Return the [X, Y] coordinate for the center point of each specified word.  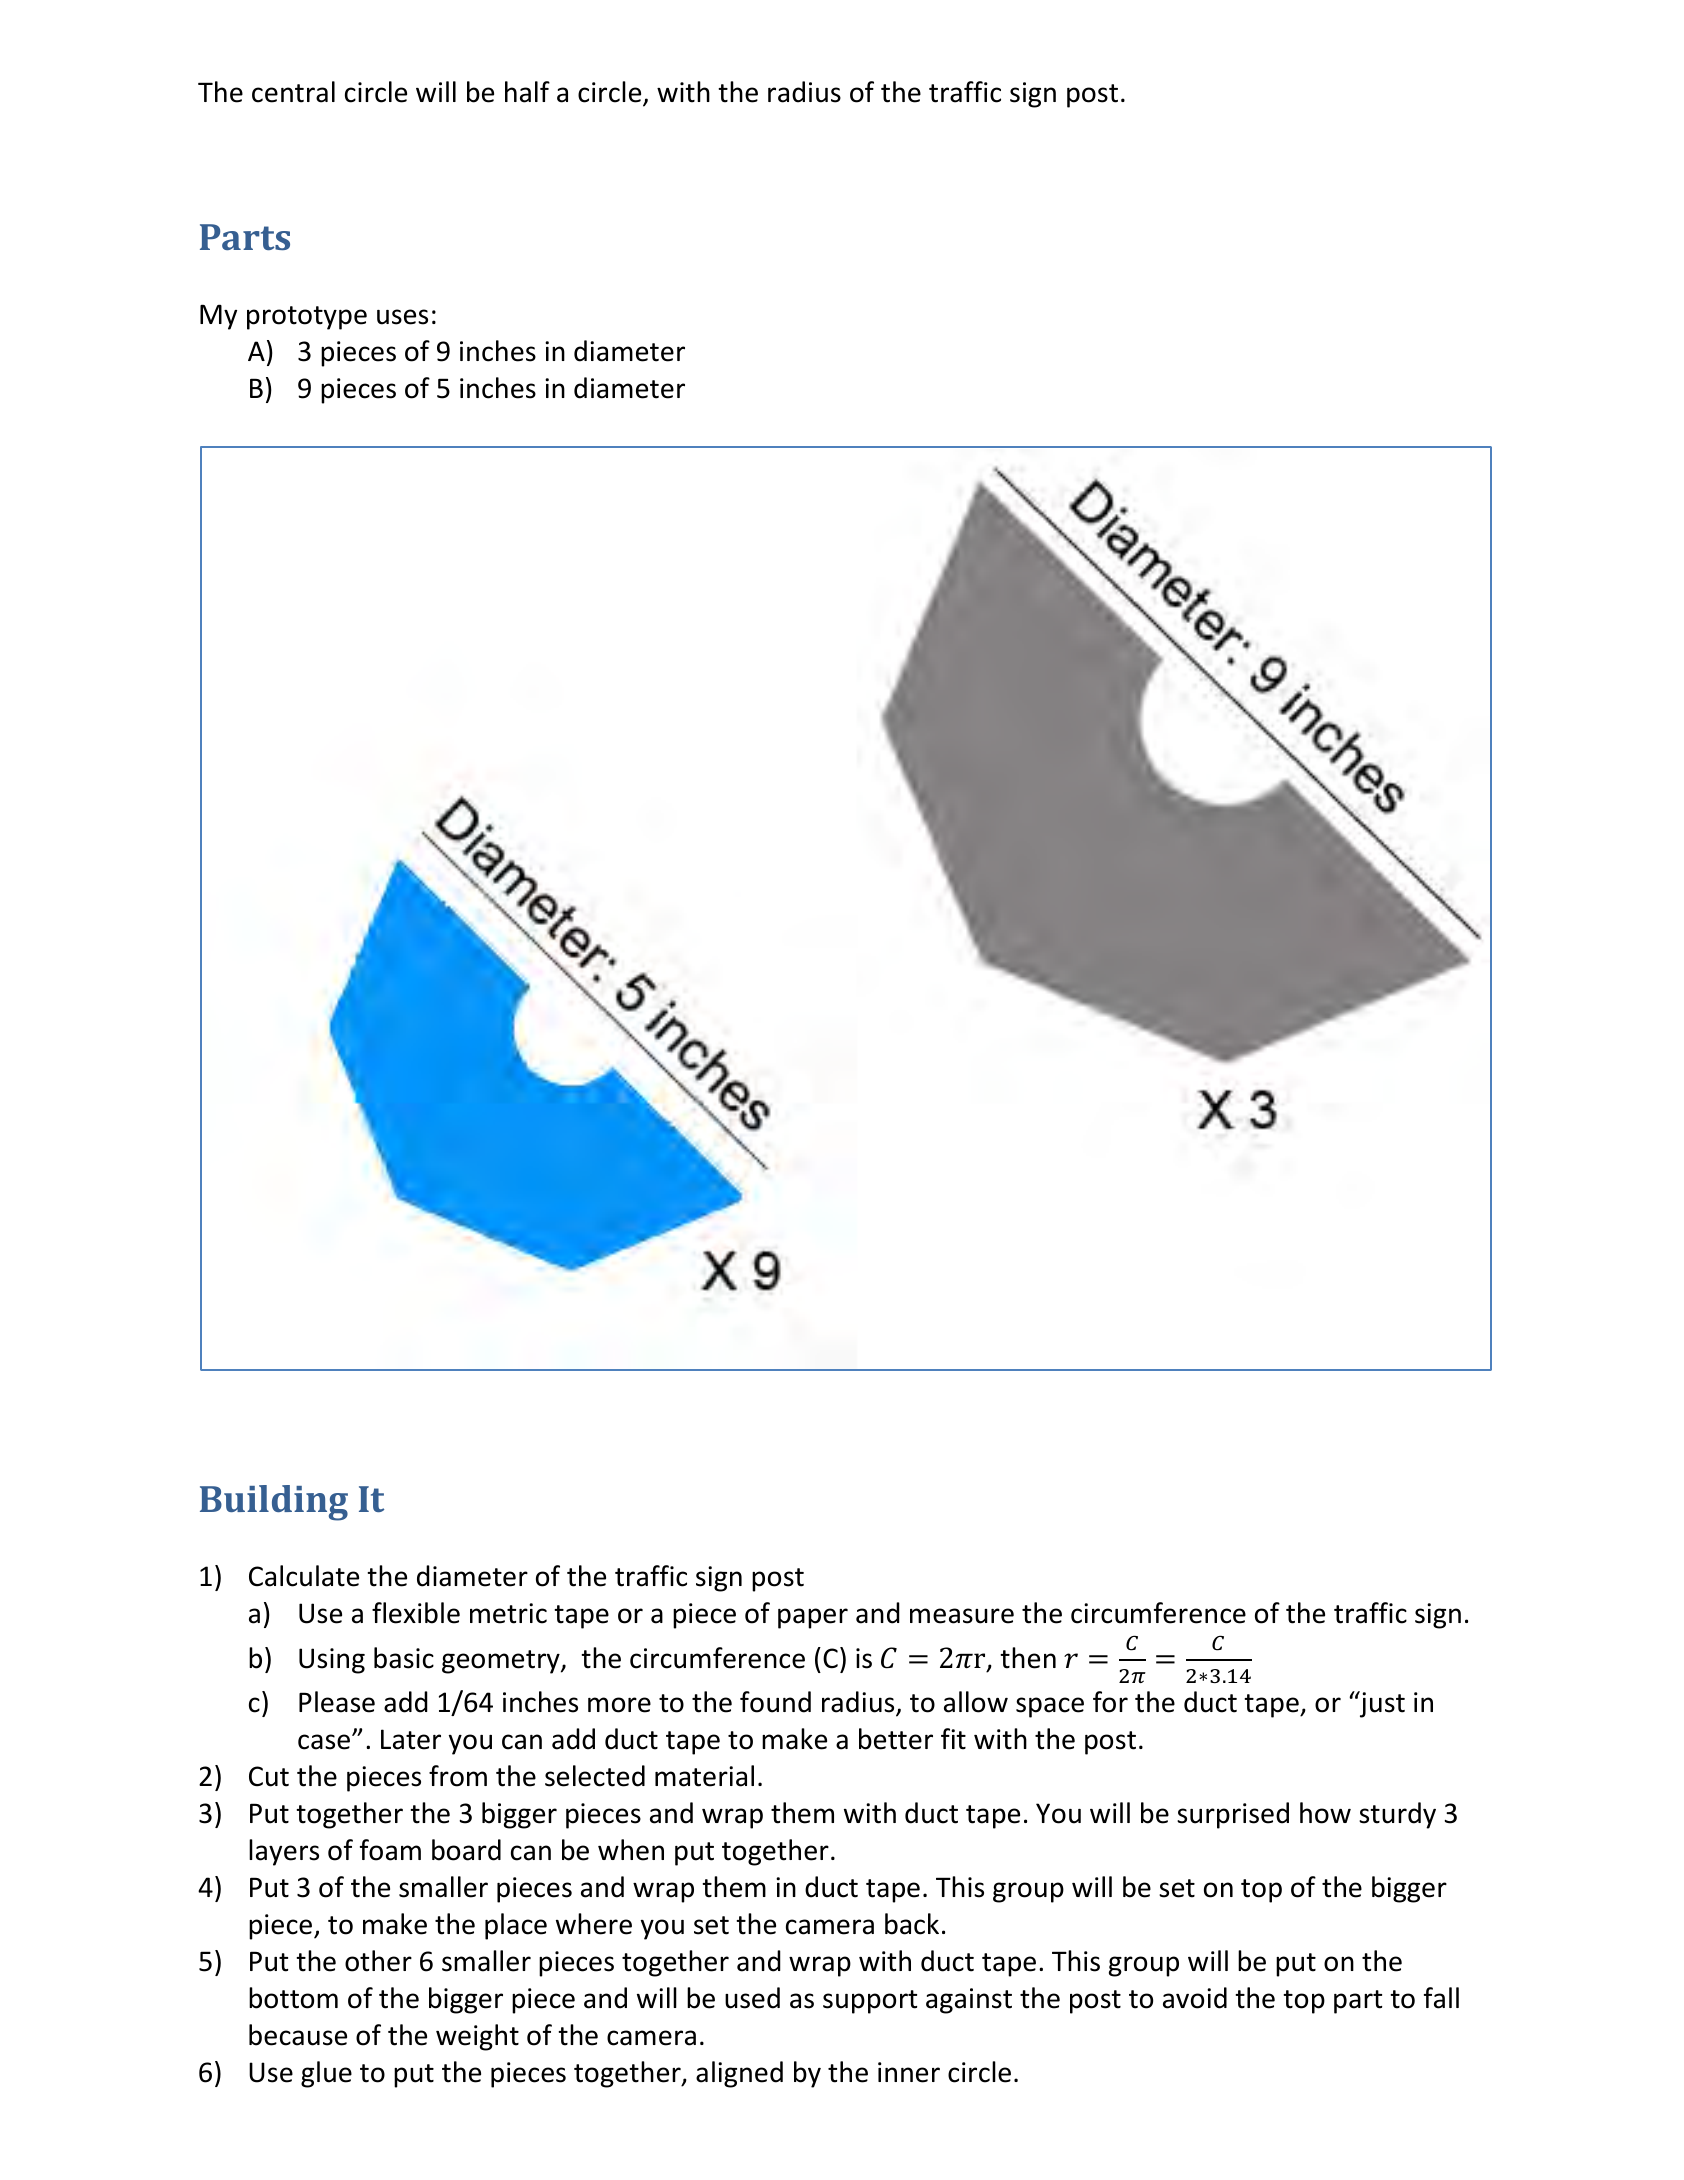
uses [402, 317]
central [293, 92]
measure [962, 1616]
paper [813, 1618]
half [527, 92]
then [1028, 1658]
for [1110, 1702]
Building [274, 1503]
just [1381, 1704]
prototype [307, 318]
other [378, 1961]
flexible [416, 1613]
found [775, 1702]
